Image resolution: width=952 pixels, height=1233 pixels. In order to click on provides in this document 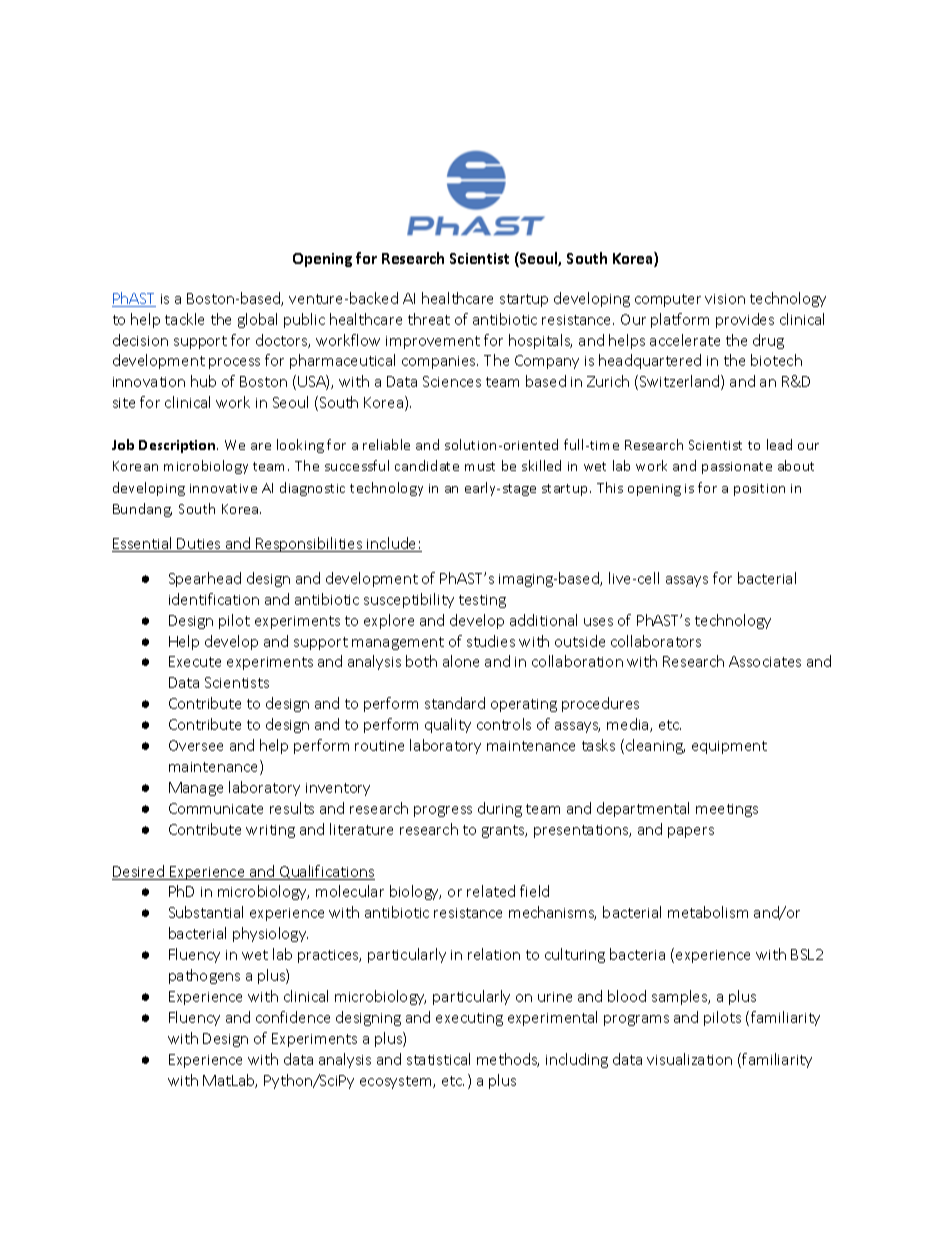, I will do `click(745, 320)`.
